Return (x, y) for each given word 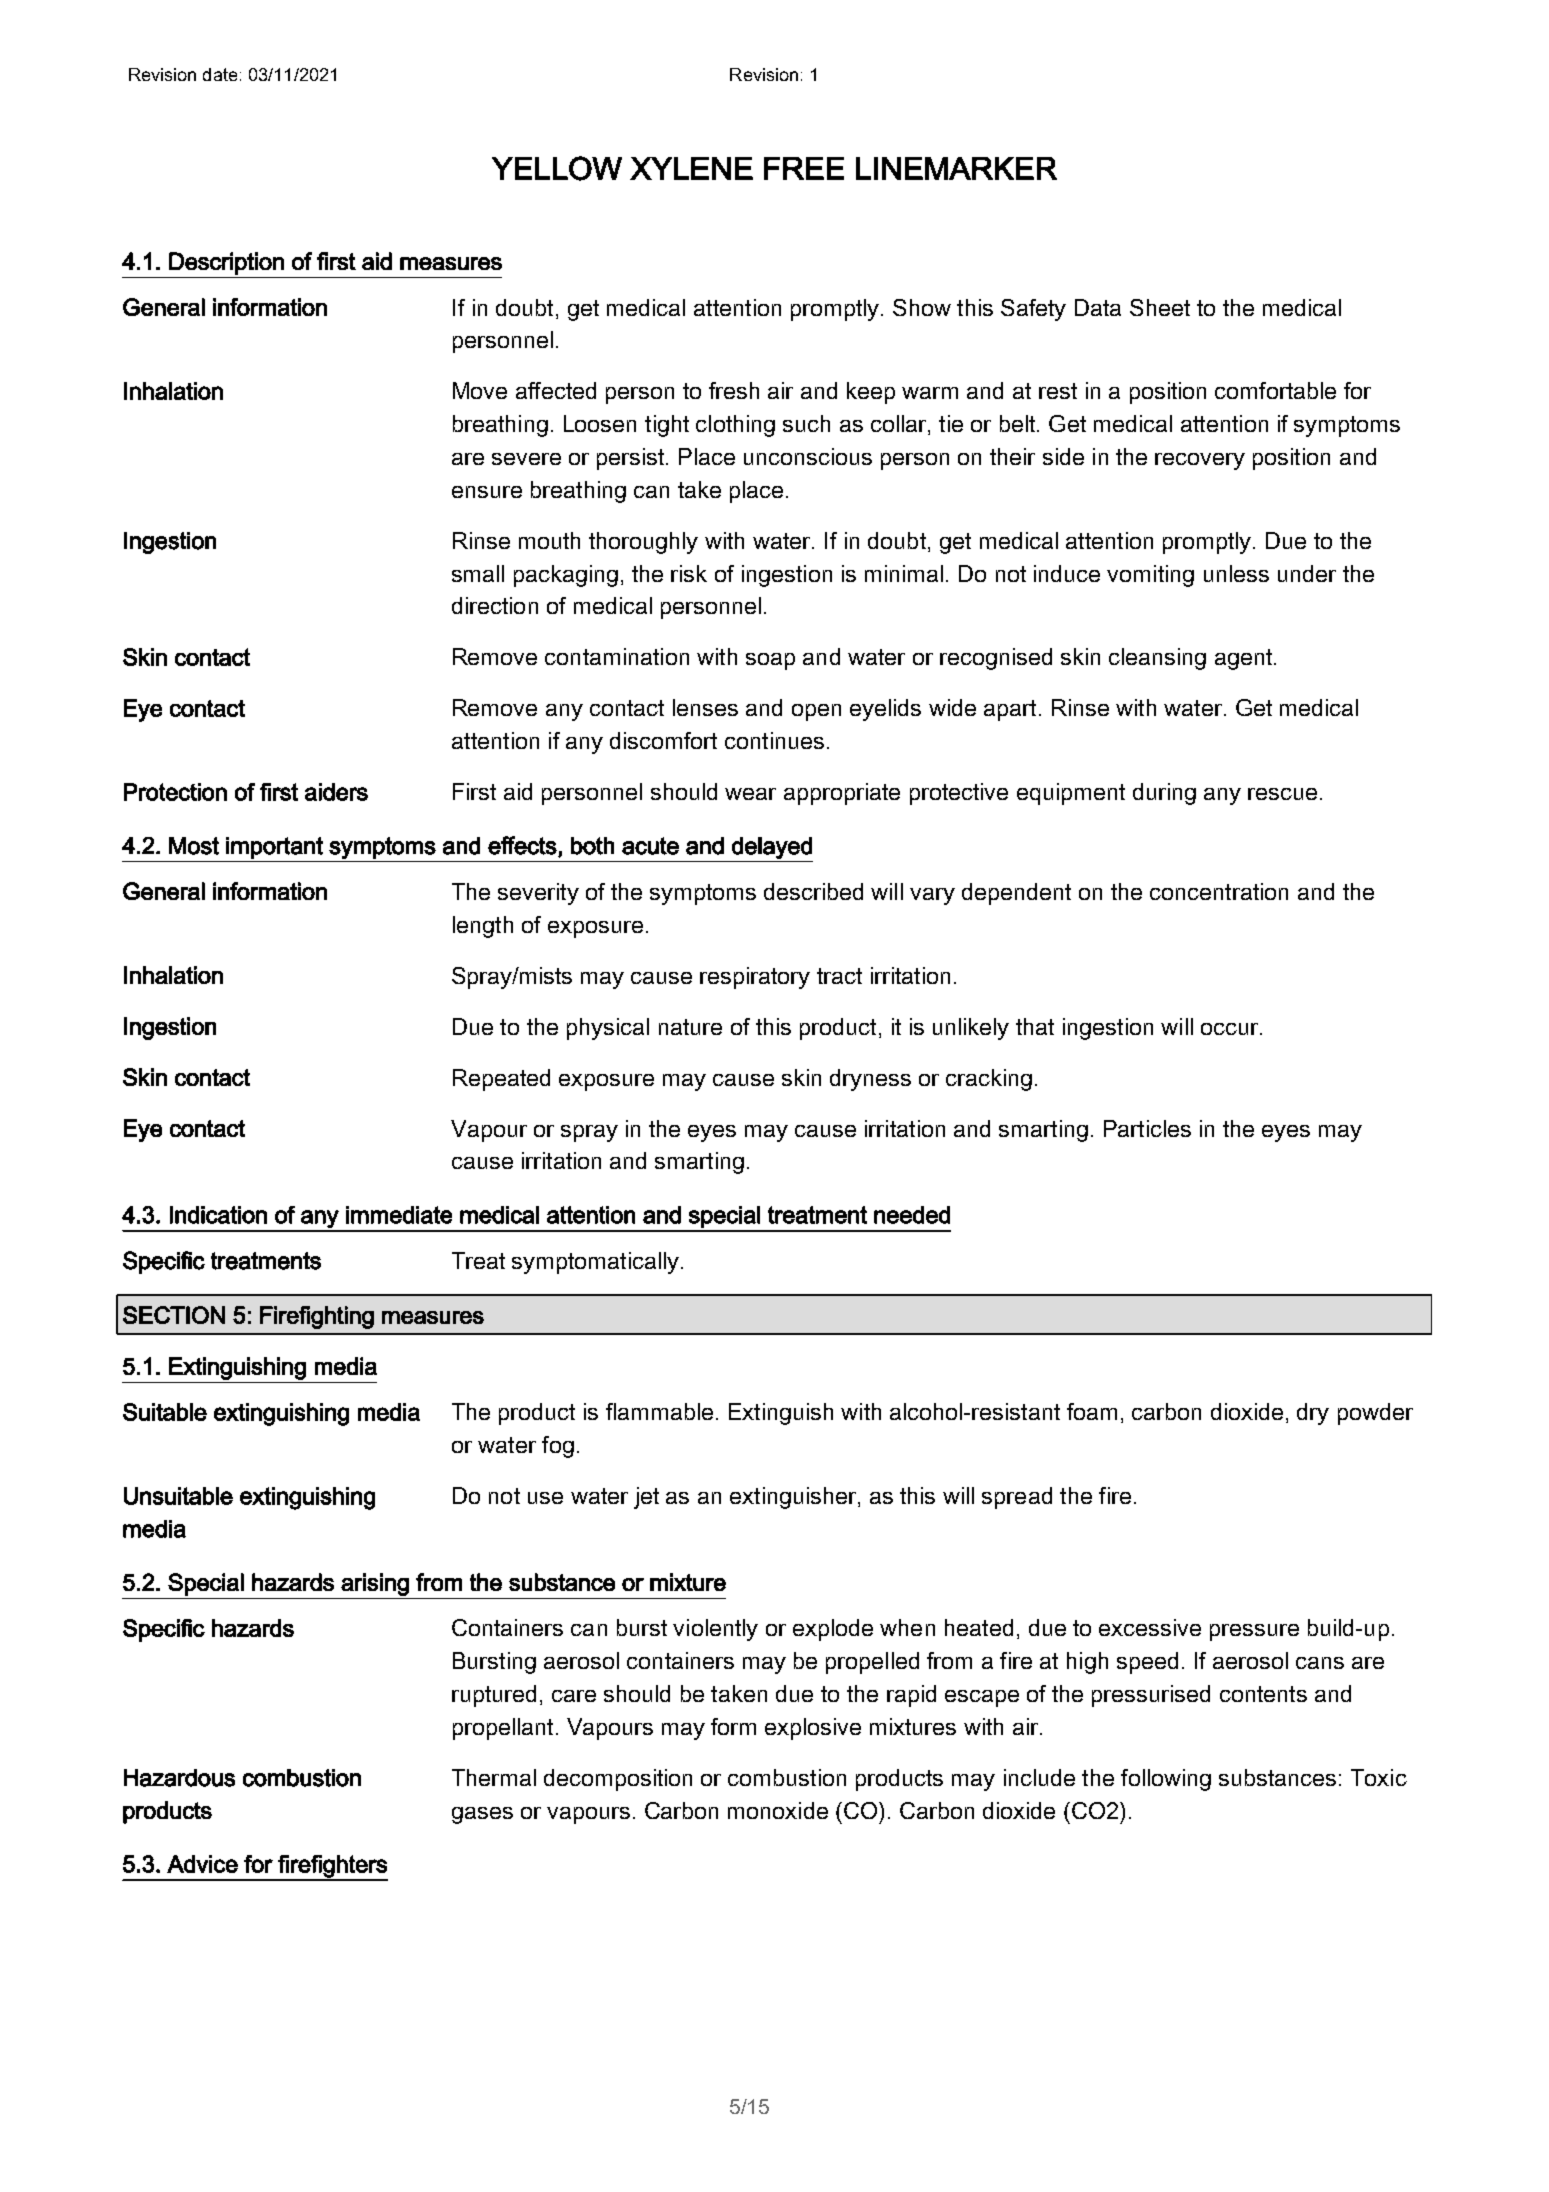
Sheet (1160, 307)
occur (1231, 1029)
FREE (804, 168)
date (220, 74)
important (274, 848)
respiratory (755, 978)
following (1166, 1780)
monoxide (778, 1810)
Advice (202, 1864)
